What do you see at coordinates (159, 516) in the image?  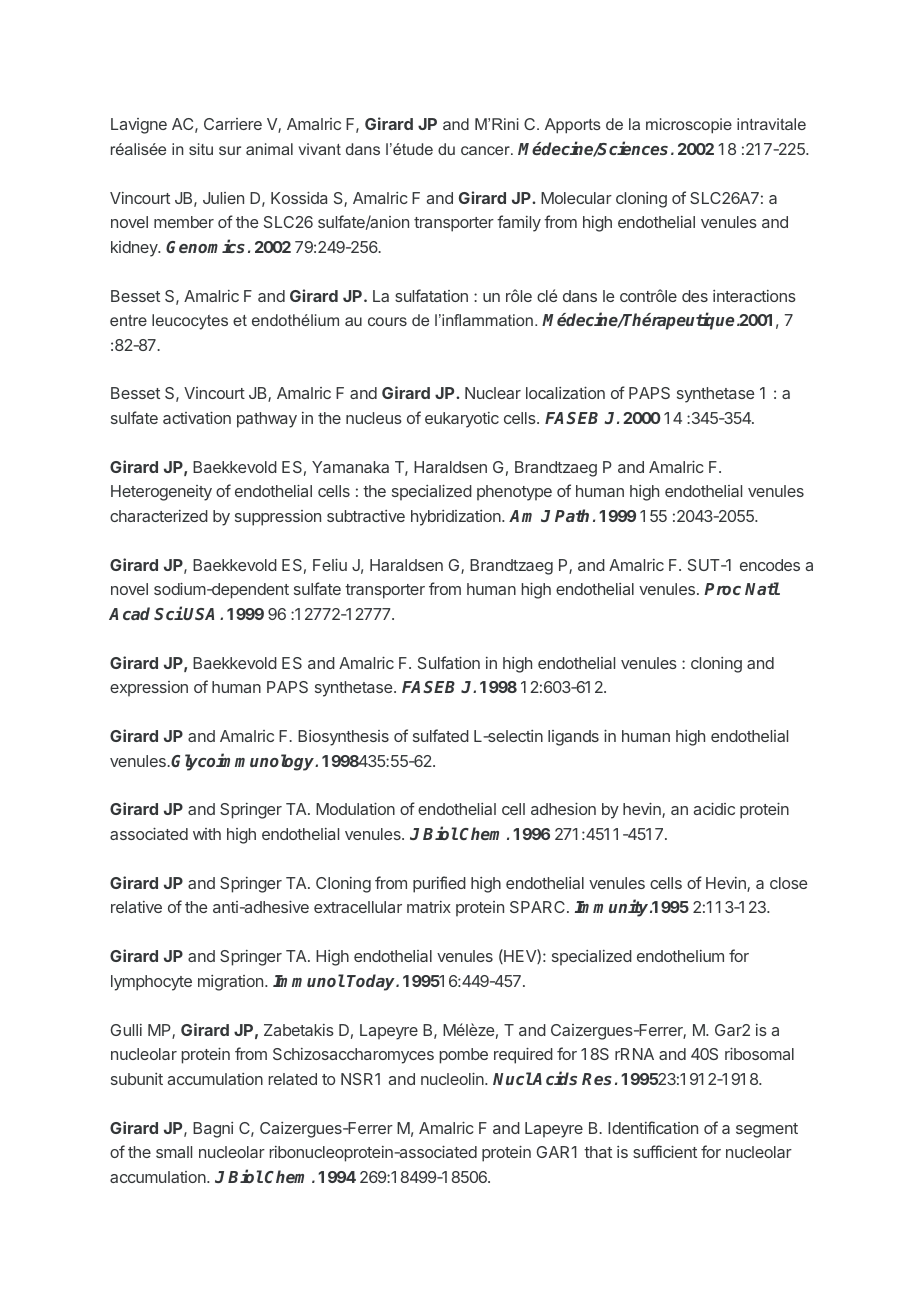 I see `characterized` at bounding box center [159, 516].
